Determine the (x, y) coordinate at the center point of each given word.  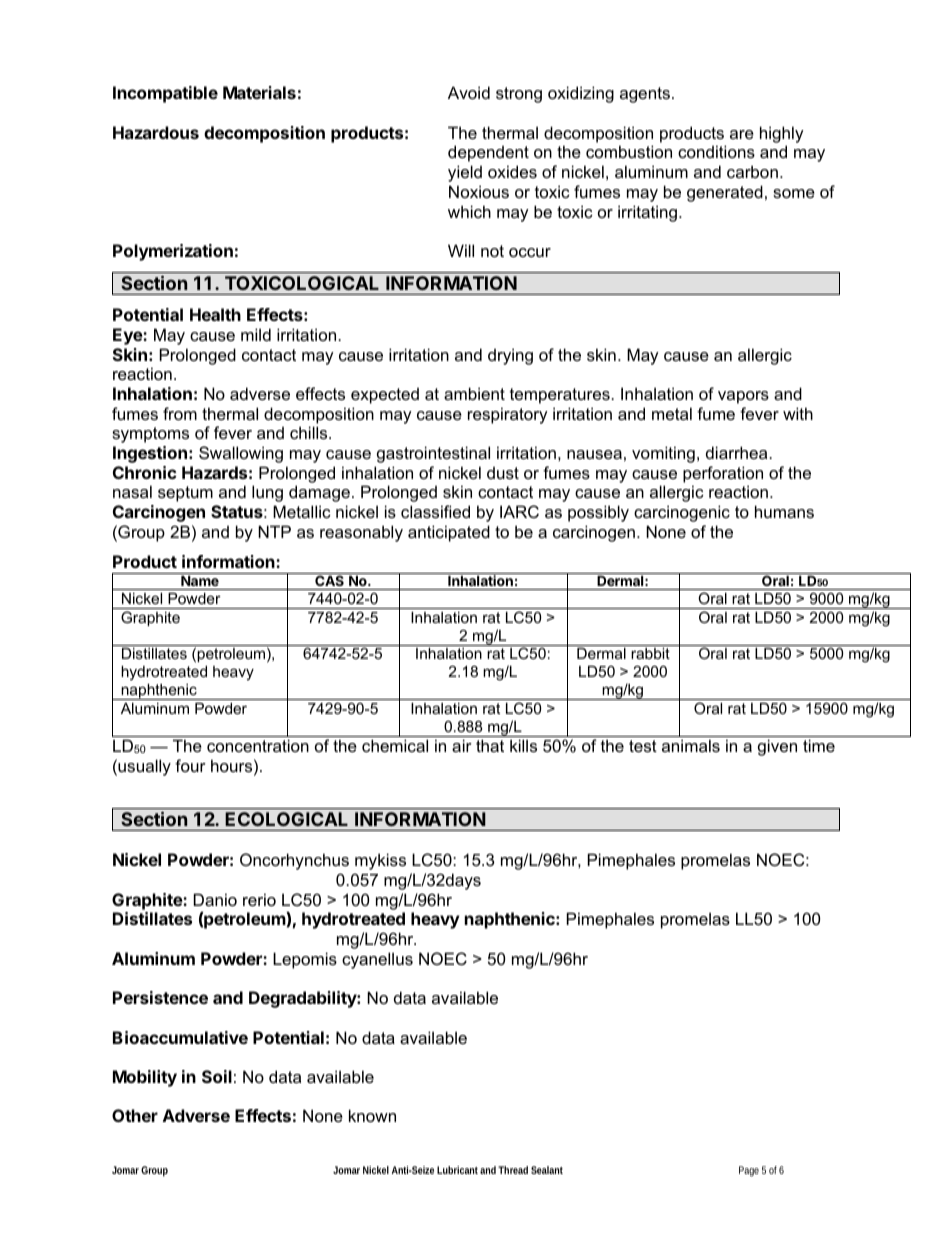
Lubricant (457, 1170)
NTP (274, 531)
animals (691, 745)
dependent (488, 153)
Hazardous (156, 132)
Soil (217, 1076)
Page (749, 1171)
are (742, 134)
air (462, 745)
